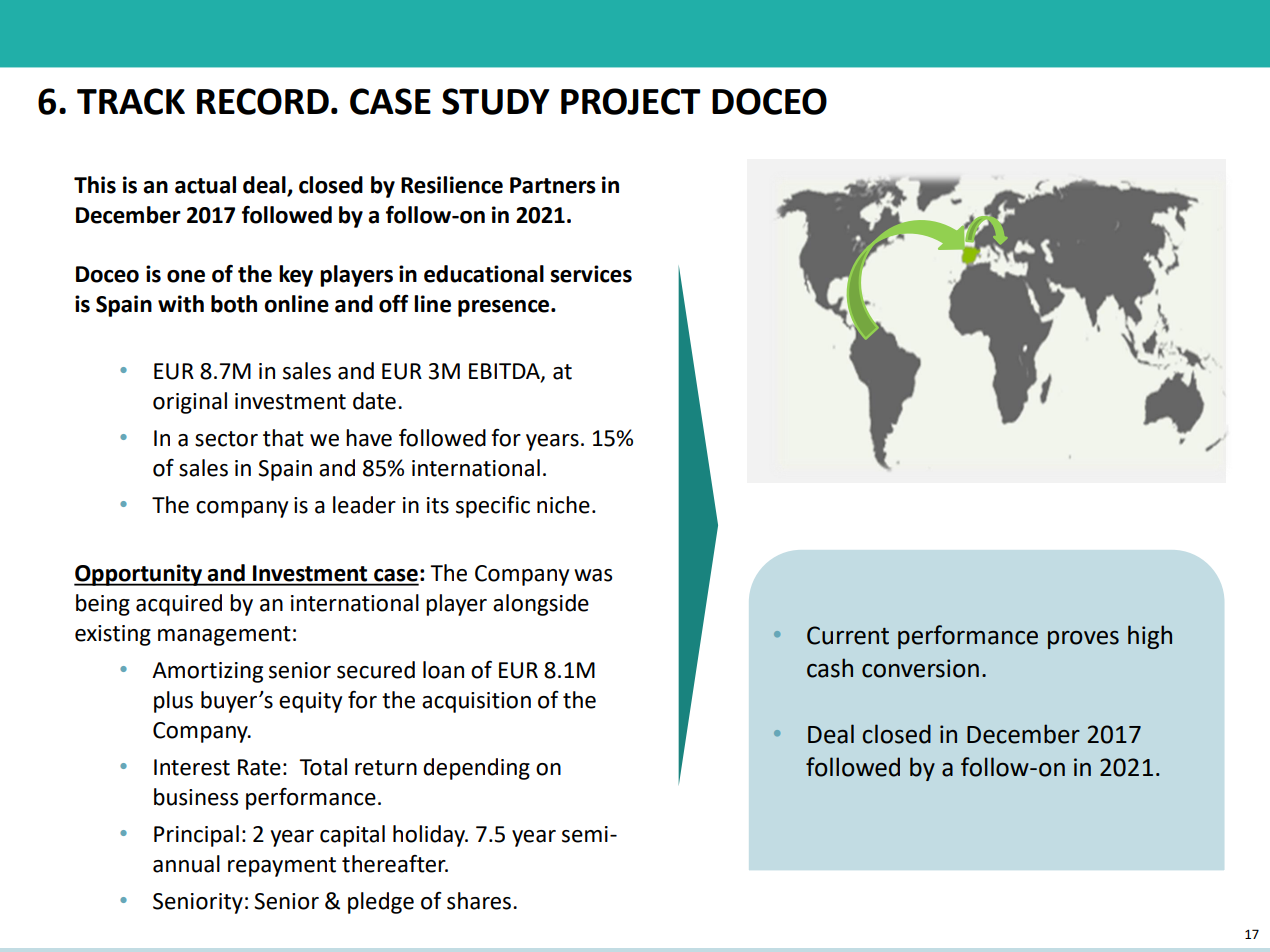 Image resolution: width=1270 pixels, height=952 pixels. Describe the element at coordinates (263, 101) in the screenshot. I see `RECORD` at that location.
